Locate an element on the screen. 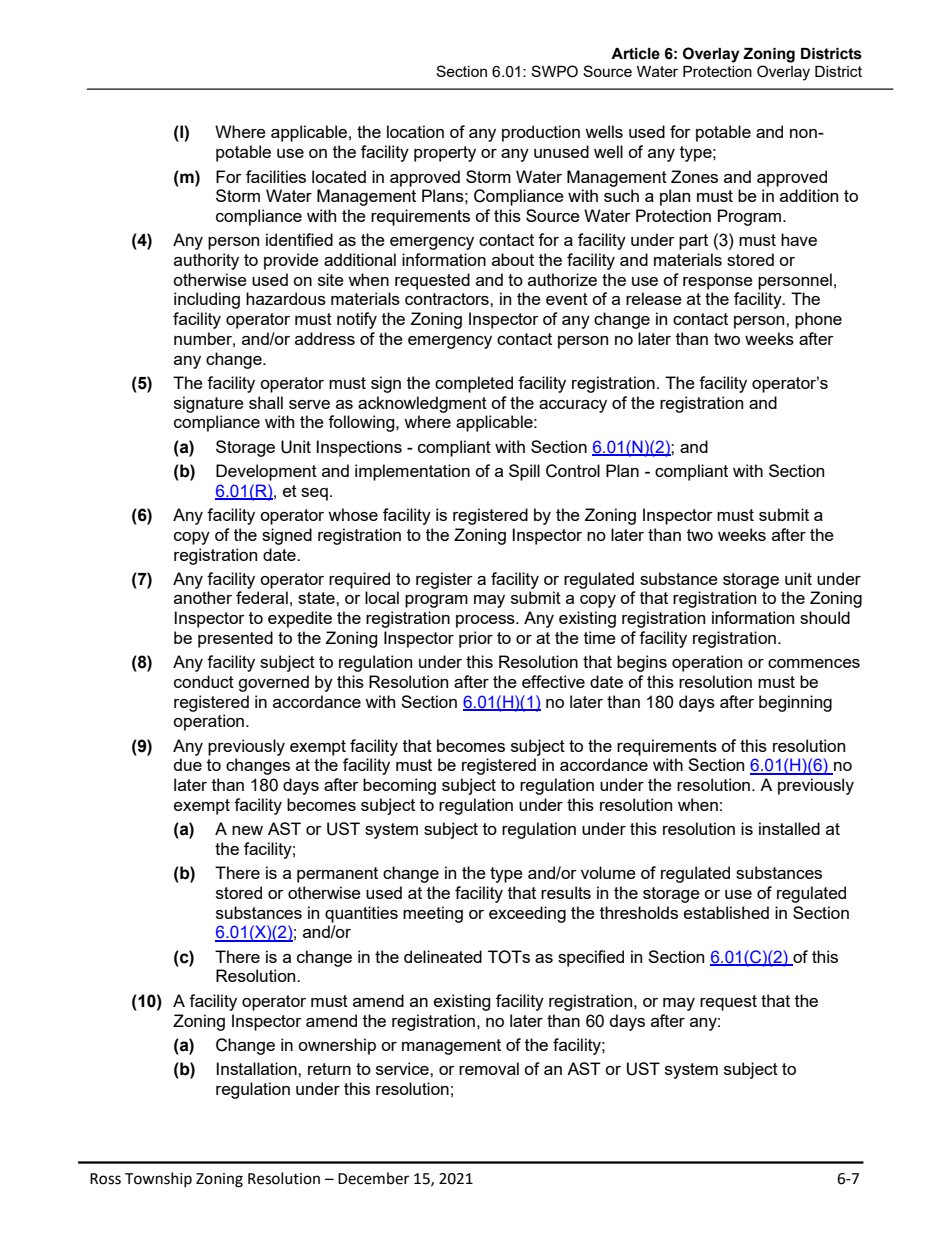 The image size is (952, 1233). December is located at coordinates (373, 1178).
